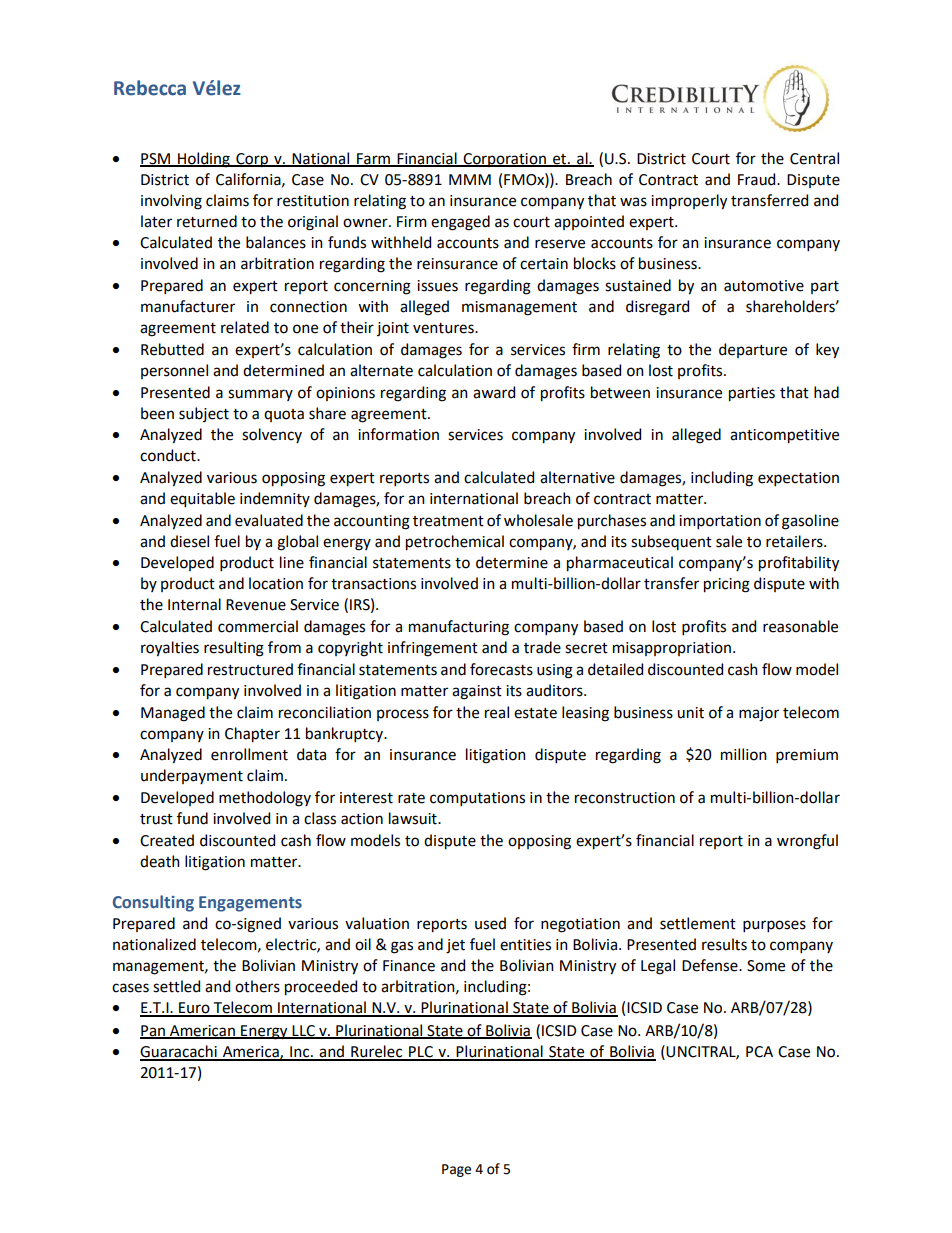 The image size is (952, 1233). What do you see at coordinates (204, 160) in the screenshot?
I see `Holding` at bounding box center [204, 160].
